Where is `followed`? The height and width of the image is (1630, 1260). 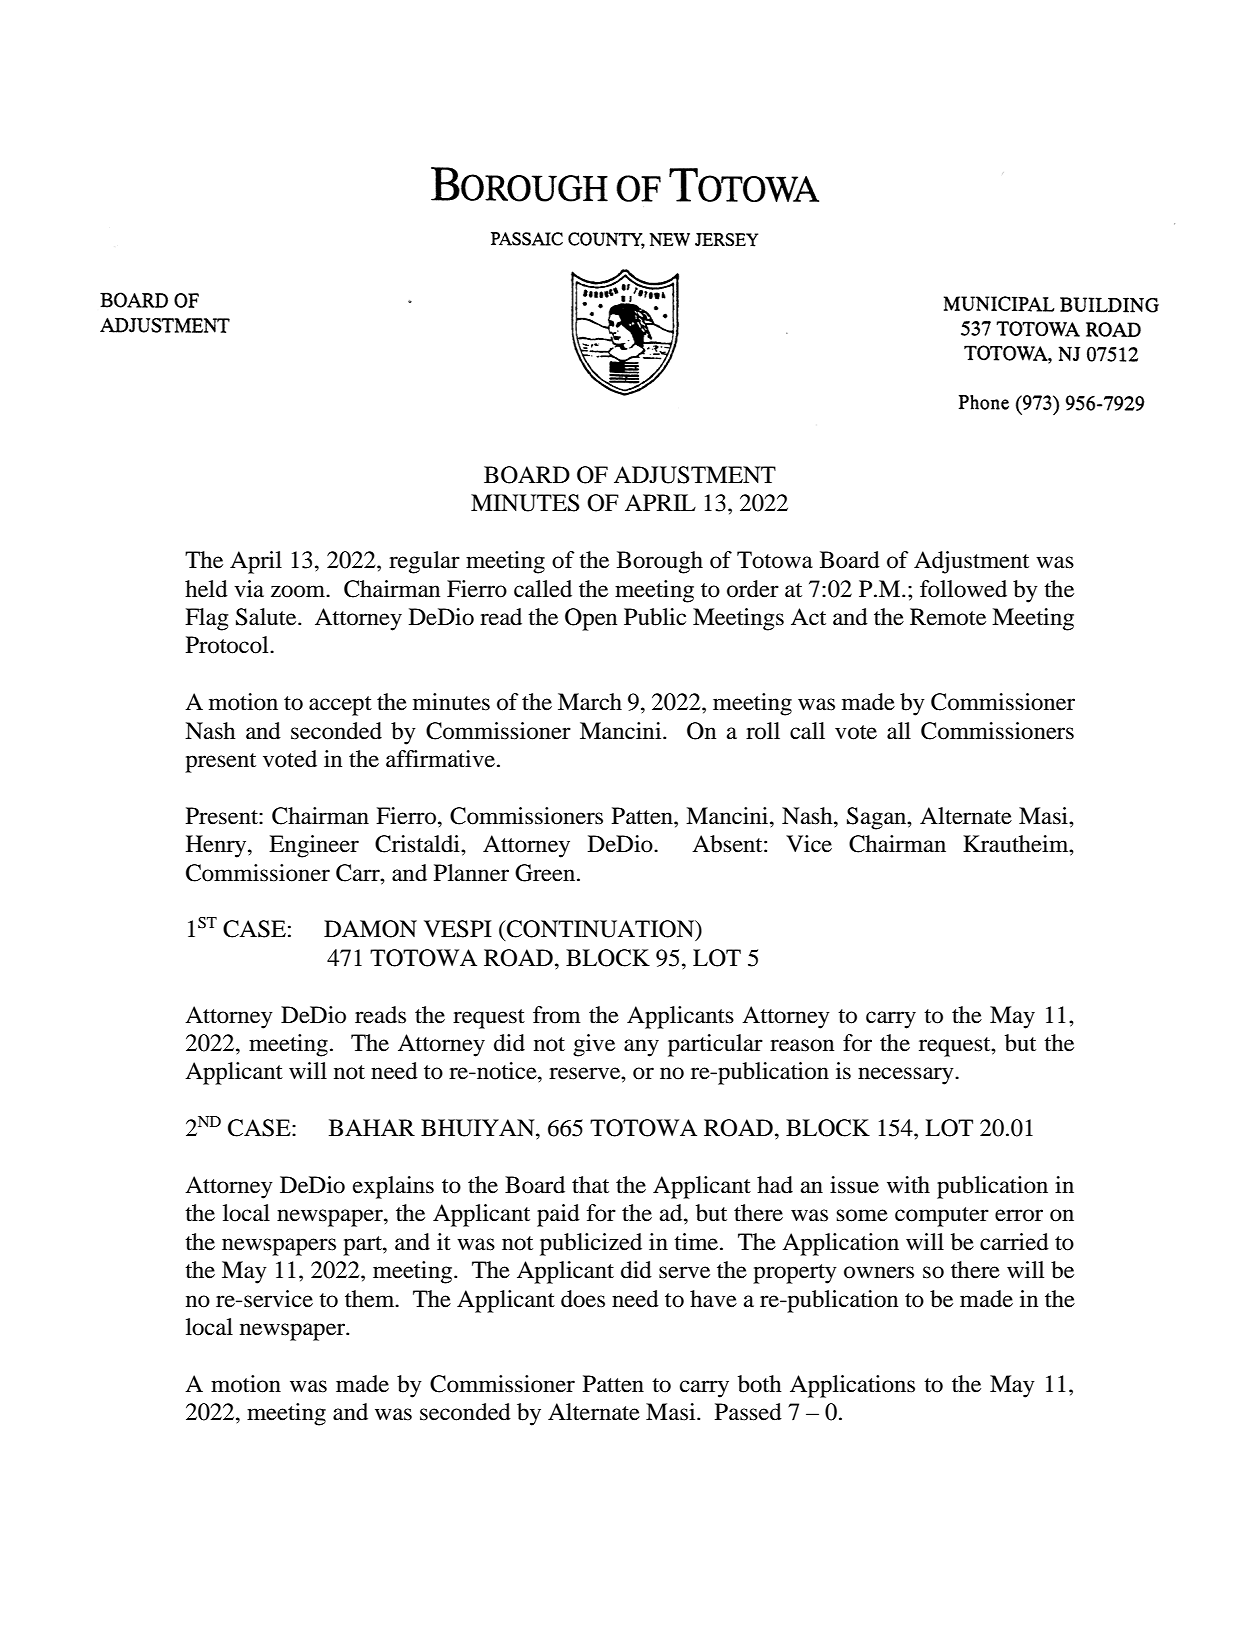
followed is located at coordinates (963, 589).
